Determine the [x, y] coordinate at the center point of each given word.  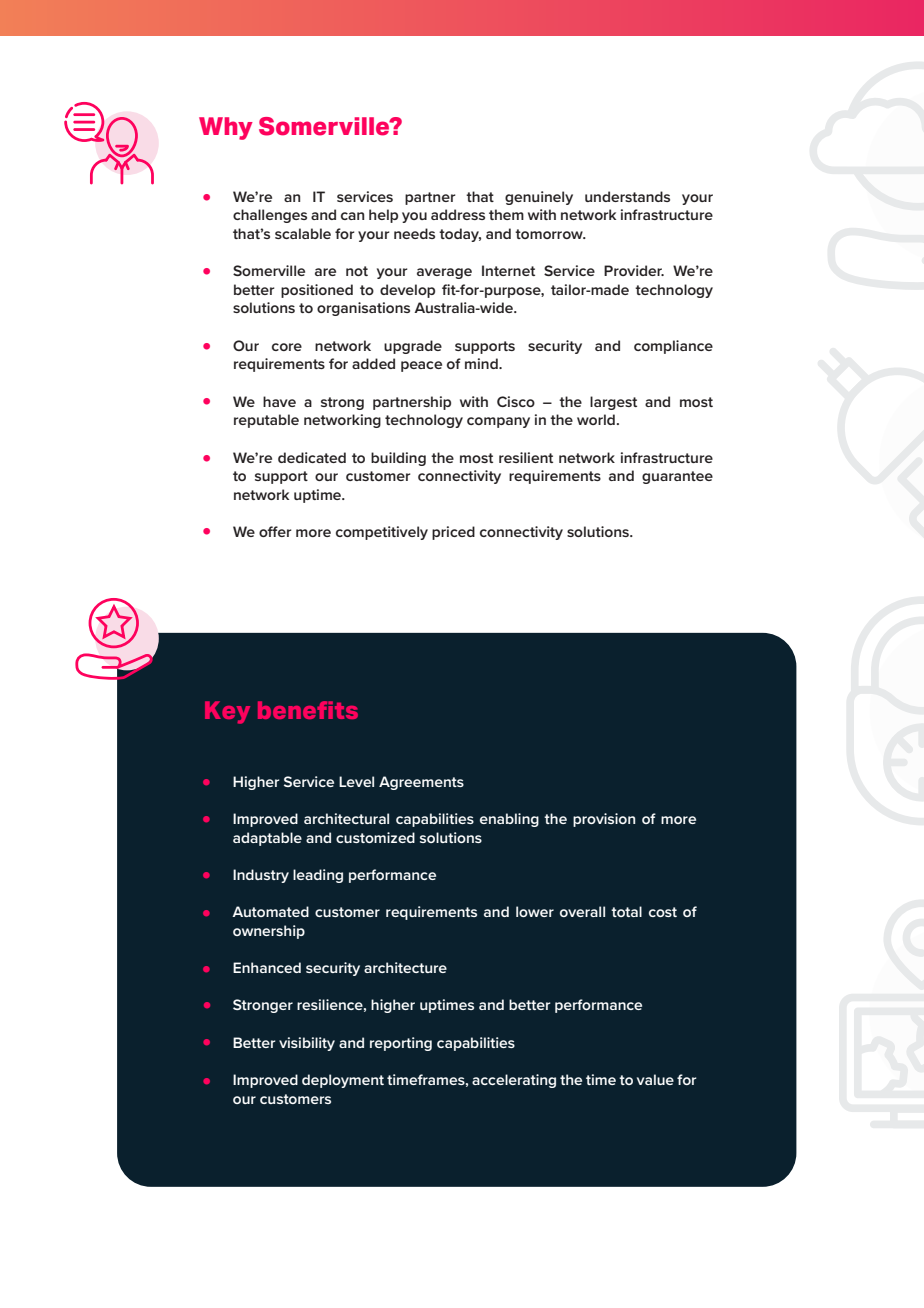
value [655, 1079]
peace [421, 366]
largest [613, 403]
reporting [401, 1044]
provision [604, 820]
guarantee [677, 477]
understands [627, 196]
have [279, 401]
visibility [307, 1044]
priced [453, 533]
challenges [270, 216]
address [458, 214]
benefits [308, 710]
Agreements [421, 783]
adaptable [267, 839]
